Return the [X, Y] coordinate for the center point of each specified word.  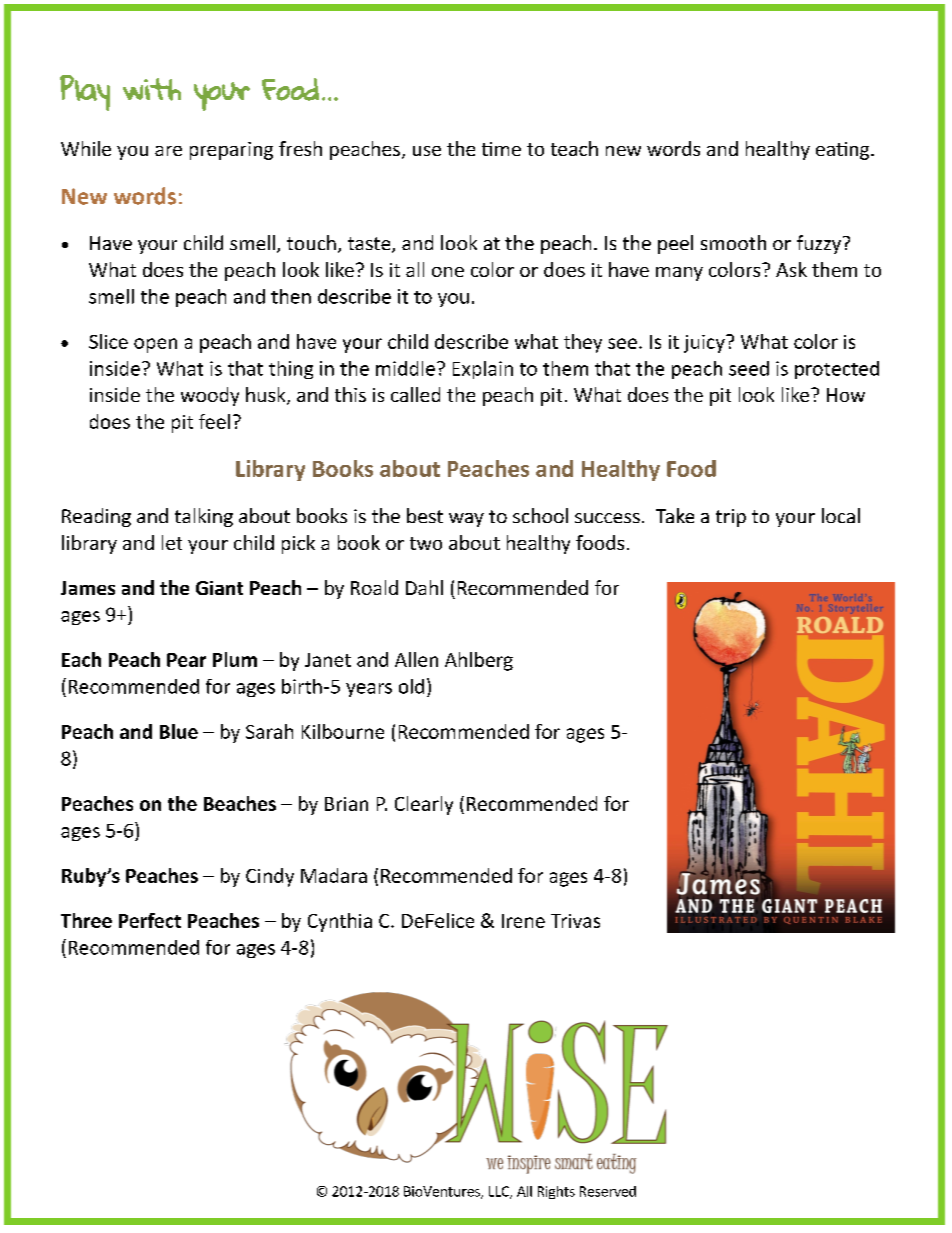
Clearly [424, 805]
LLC [500, 1192]
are [168, 151]
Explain [483, 370]
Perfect [150, 920]
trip [731, 518]
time [501, 149]
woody [210, 396]
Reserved [608, 1191]
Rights [556, 1192]
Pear [186, 660]
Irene [523, 921]
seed [749, 368]
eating [844, 151]
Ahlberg [479, 661]
